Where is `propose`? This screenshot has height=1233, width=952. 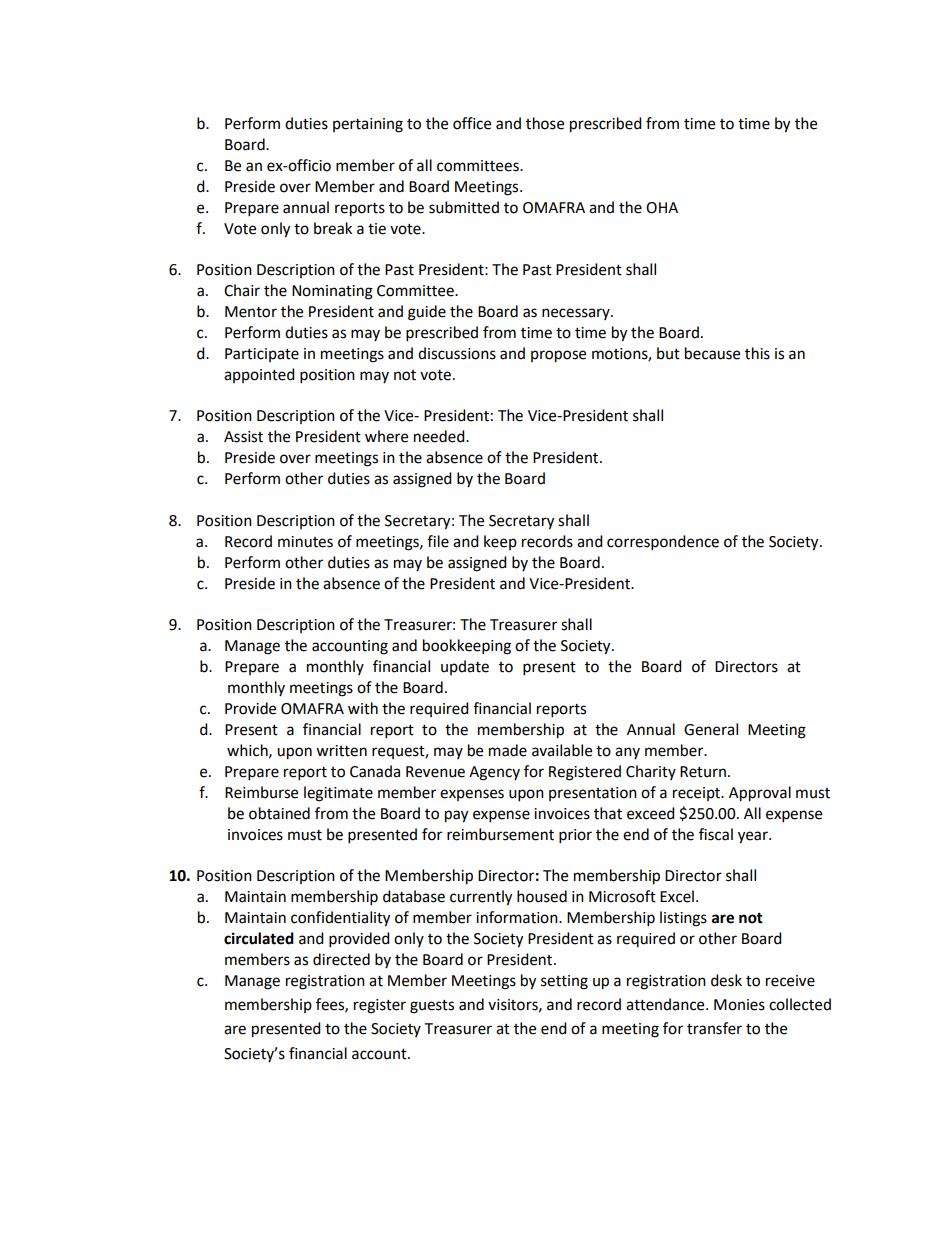 propose is located at coordinates (558, 356).
